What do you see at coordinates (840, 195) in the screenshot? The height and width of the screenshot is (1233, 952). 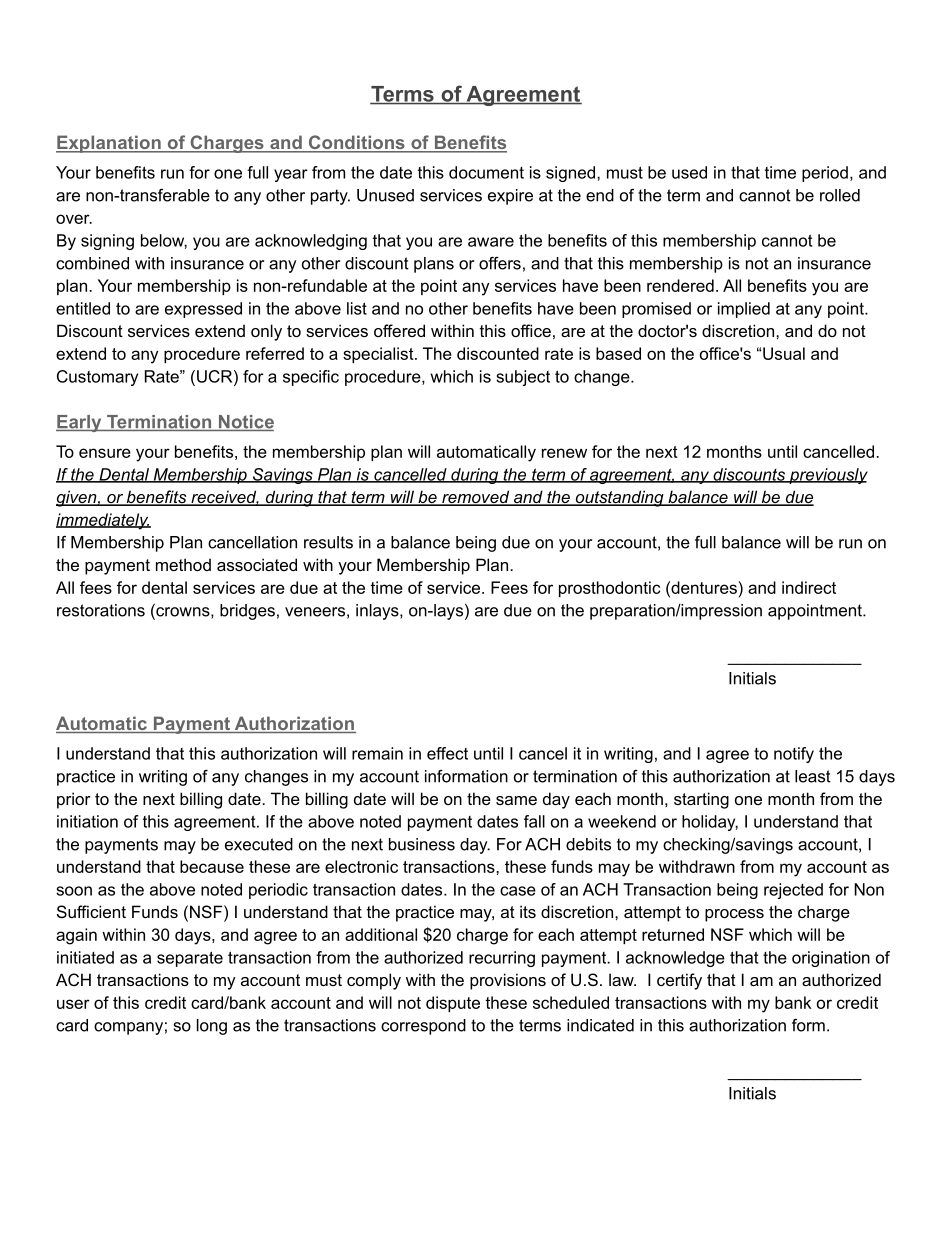 I see `rolled` at bounding box center [840, 195].
